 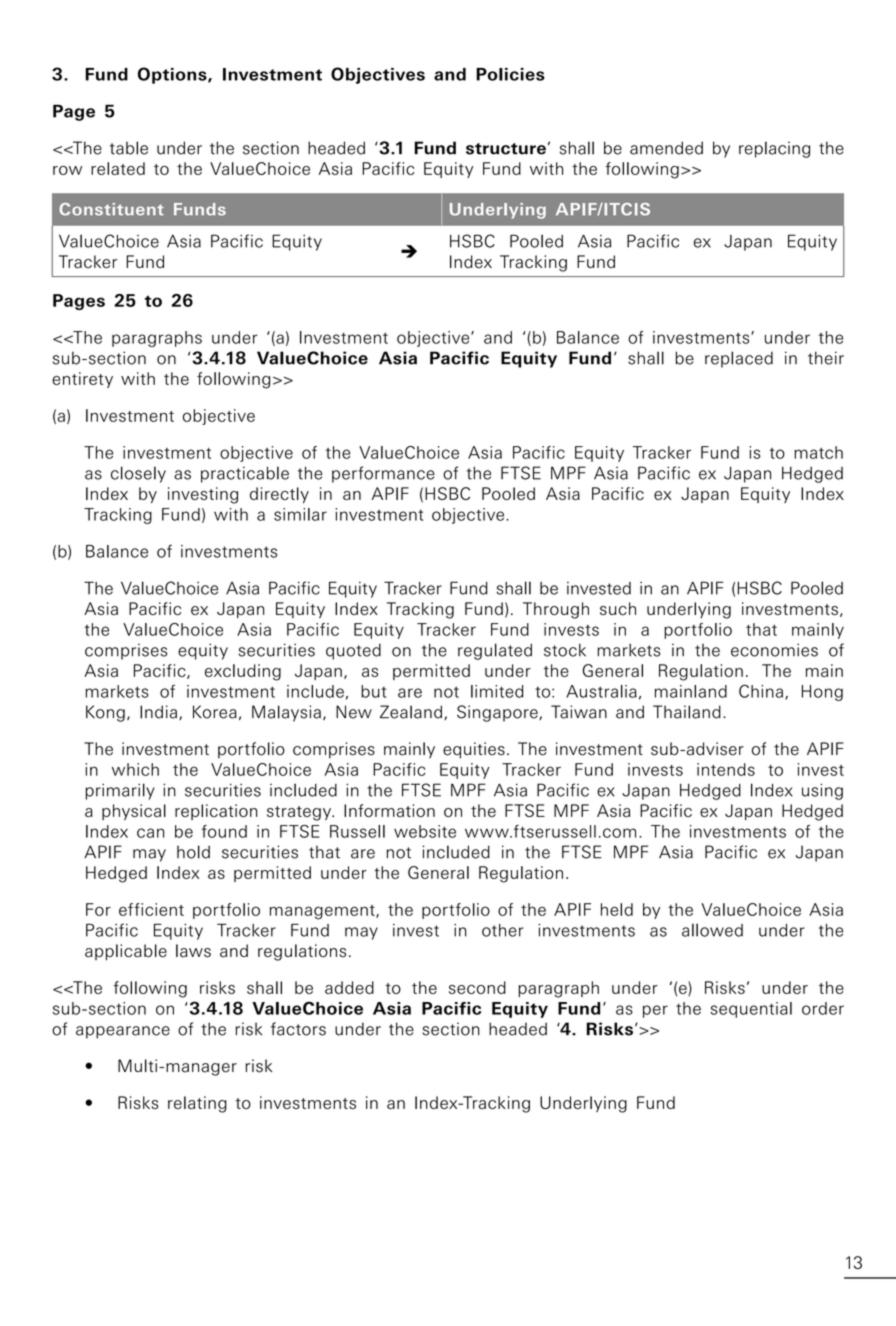 I want to click on Policies, so click(x=510, y=74).
